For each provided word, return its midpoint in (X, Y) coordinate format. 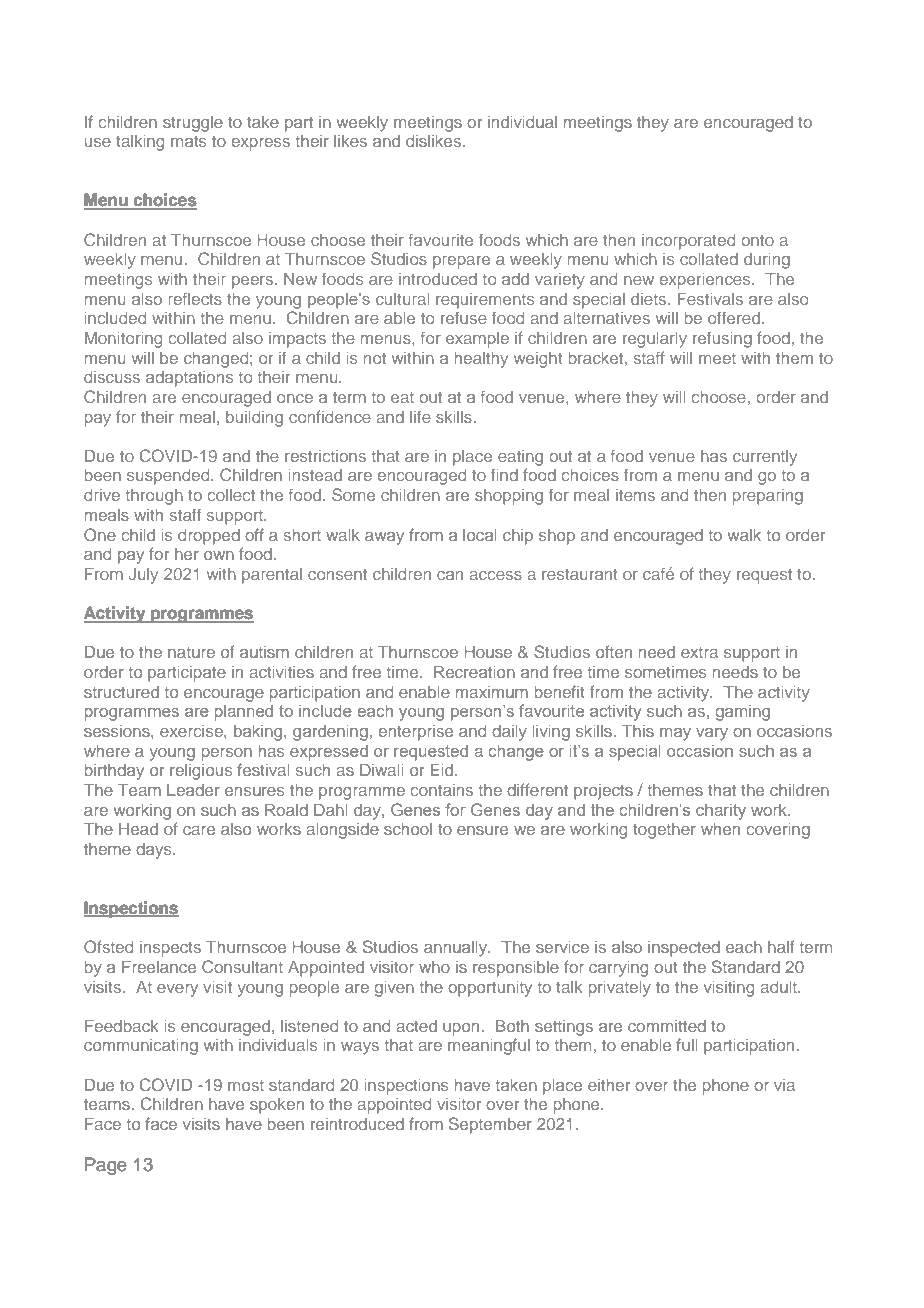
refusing (722, 339)
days (155, 851)
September (490, 1125)
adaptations (189, 379)
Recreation (474, 671)
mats (188, 141)
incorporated (688, 242)
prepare (461, 262)
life (420, 416)
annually (457, 949)
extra (699, 652)
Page (106, 1166)
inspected (684, 949)
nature (191, 652)
